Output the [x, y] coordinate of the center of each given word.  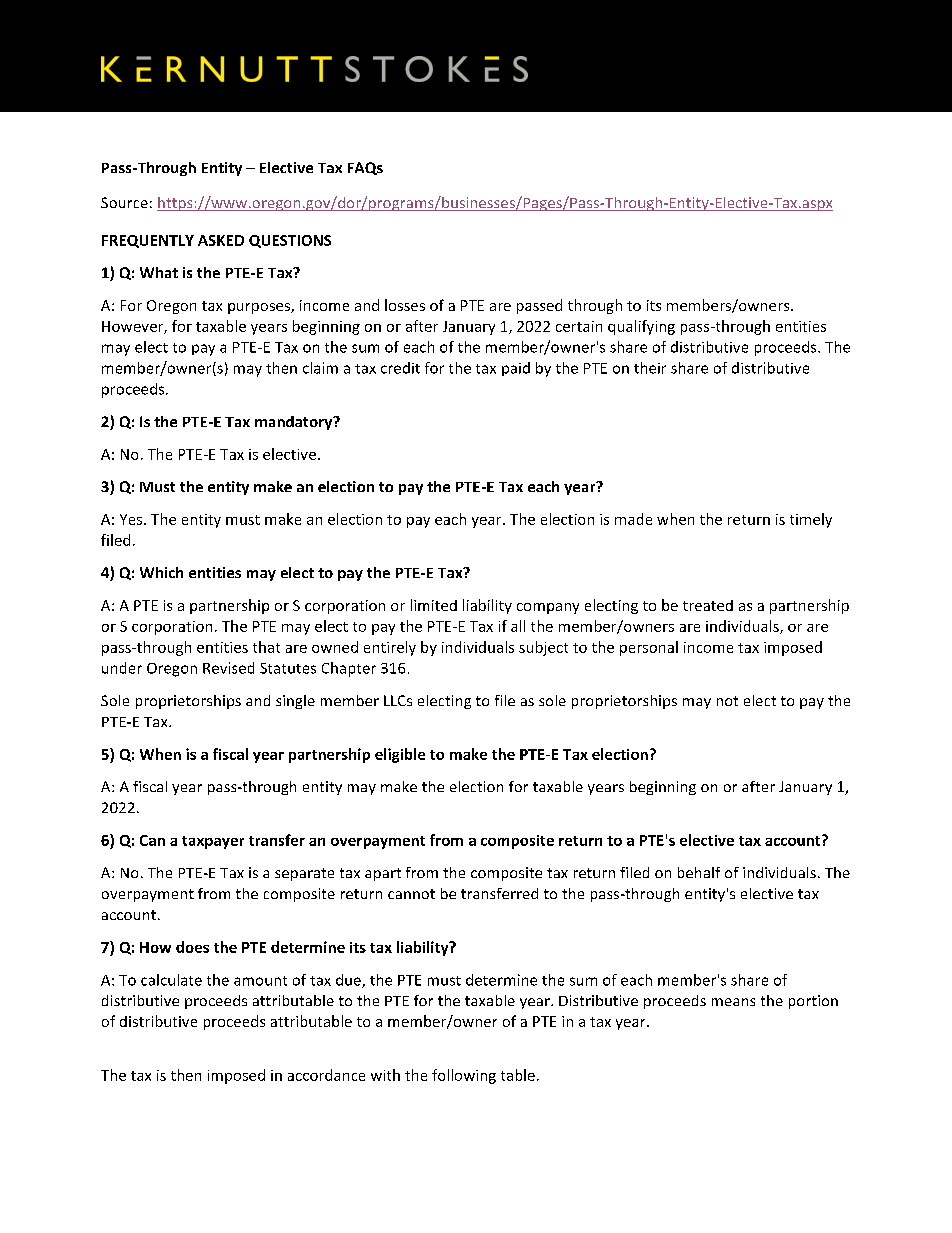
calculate [171, 980]
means [733, 1002]
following [464, 1076]
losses [405, 305]
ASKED [221, 240]
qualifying [641, 327]
